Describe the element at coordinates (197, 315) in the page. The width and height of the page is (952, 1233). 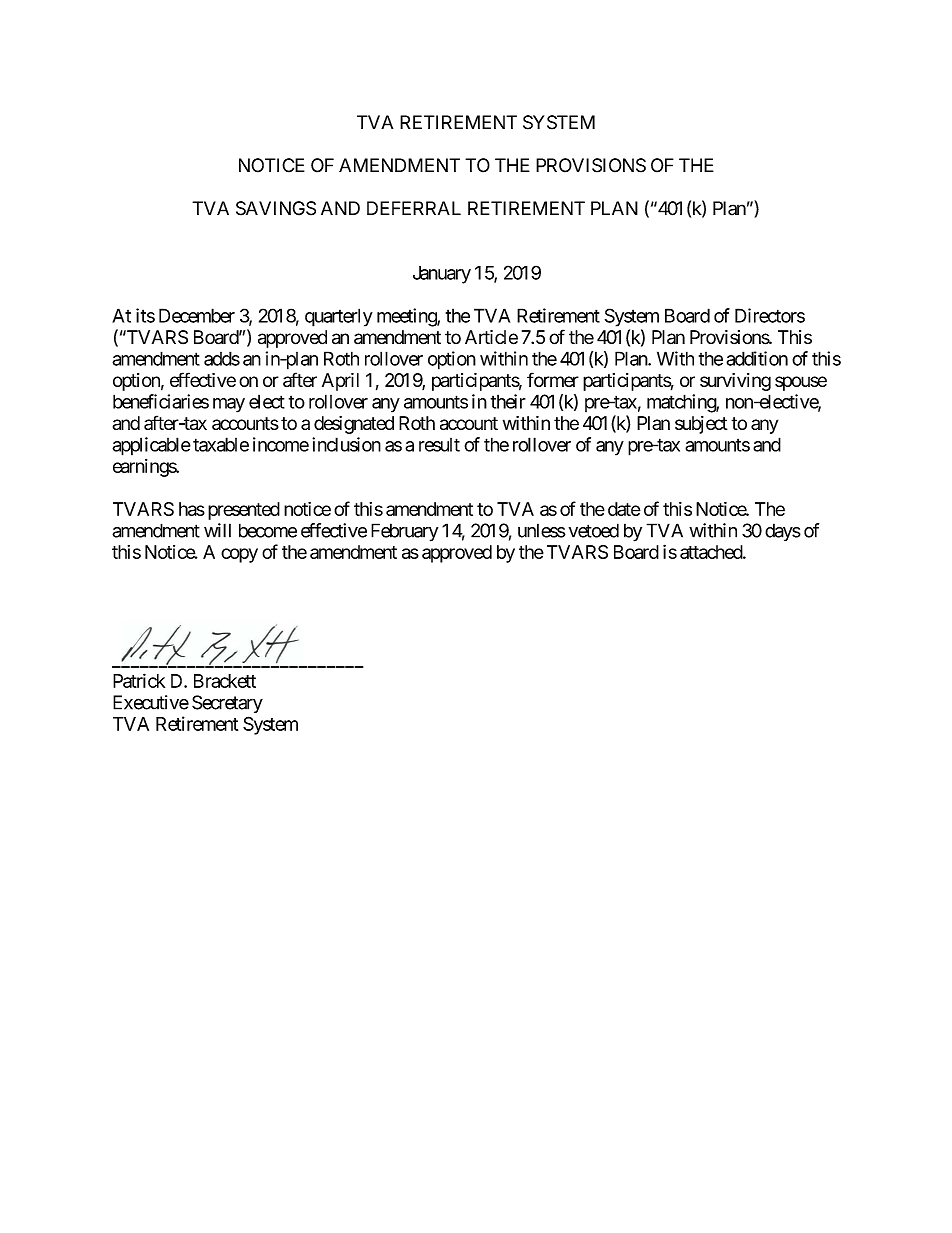
I see `December` at that location.
